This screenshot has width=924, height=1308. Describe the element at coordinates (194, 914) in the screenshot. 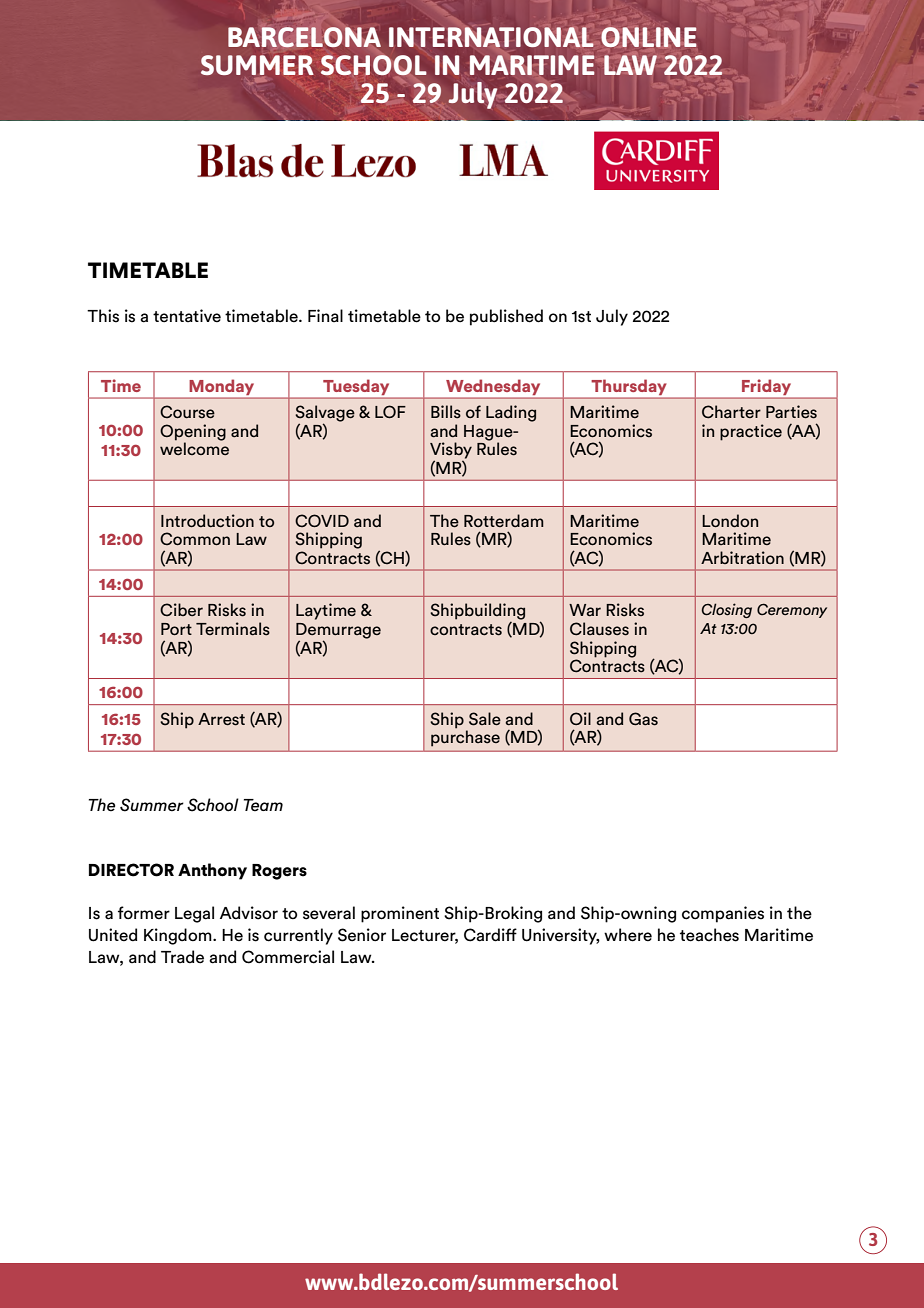

I see `Legal` at that location.
